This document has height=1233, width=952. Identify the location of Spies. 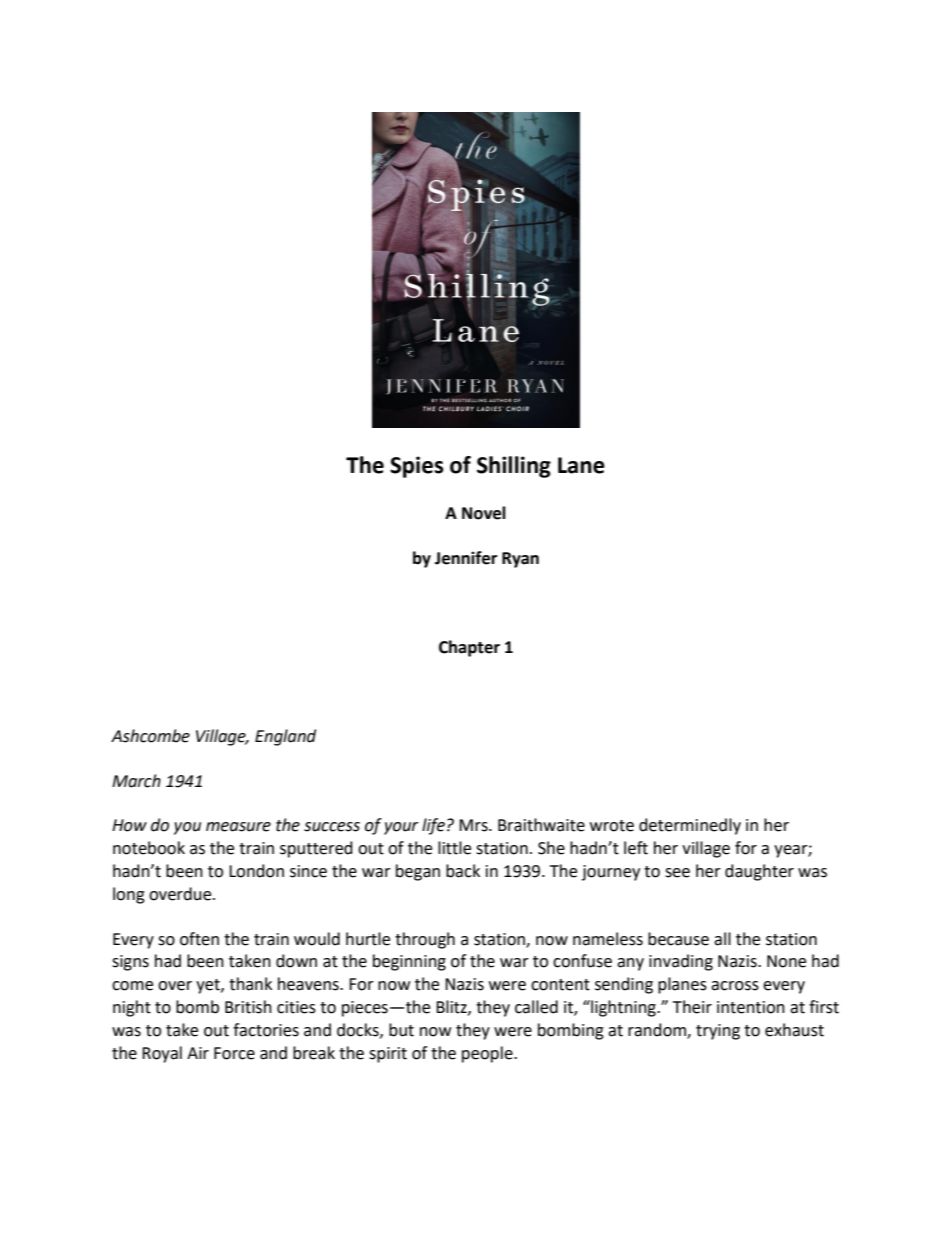
(417, 467).
